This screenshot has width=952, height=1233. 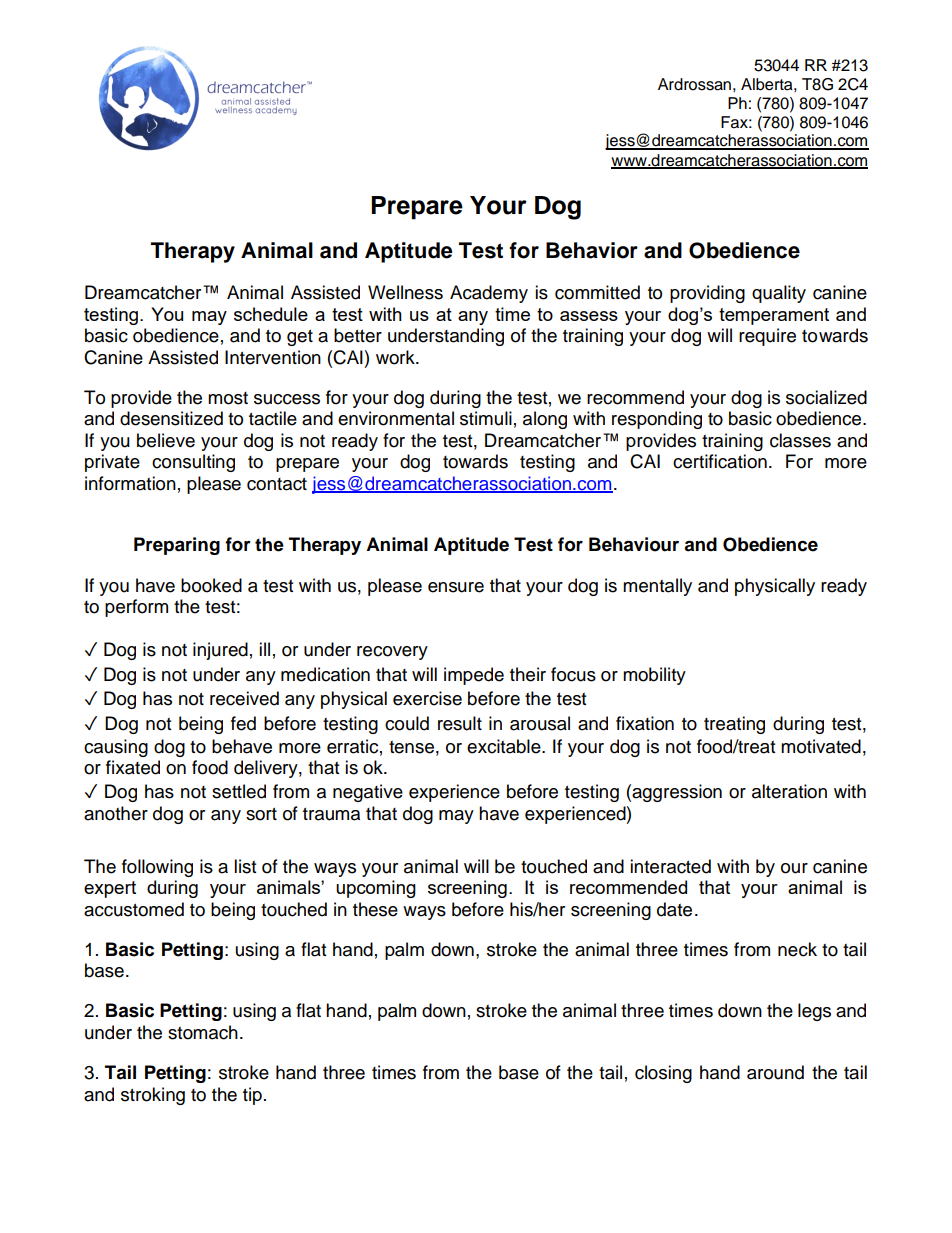 What do you see at coordinates (707, 294) in the screenshot?
I see `providing` at bounding box center [707, 294].
